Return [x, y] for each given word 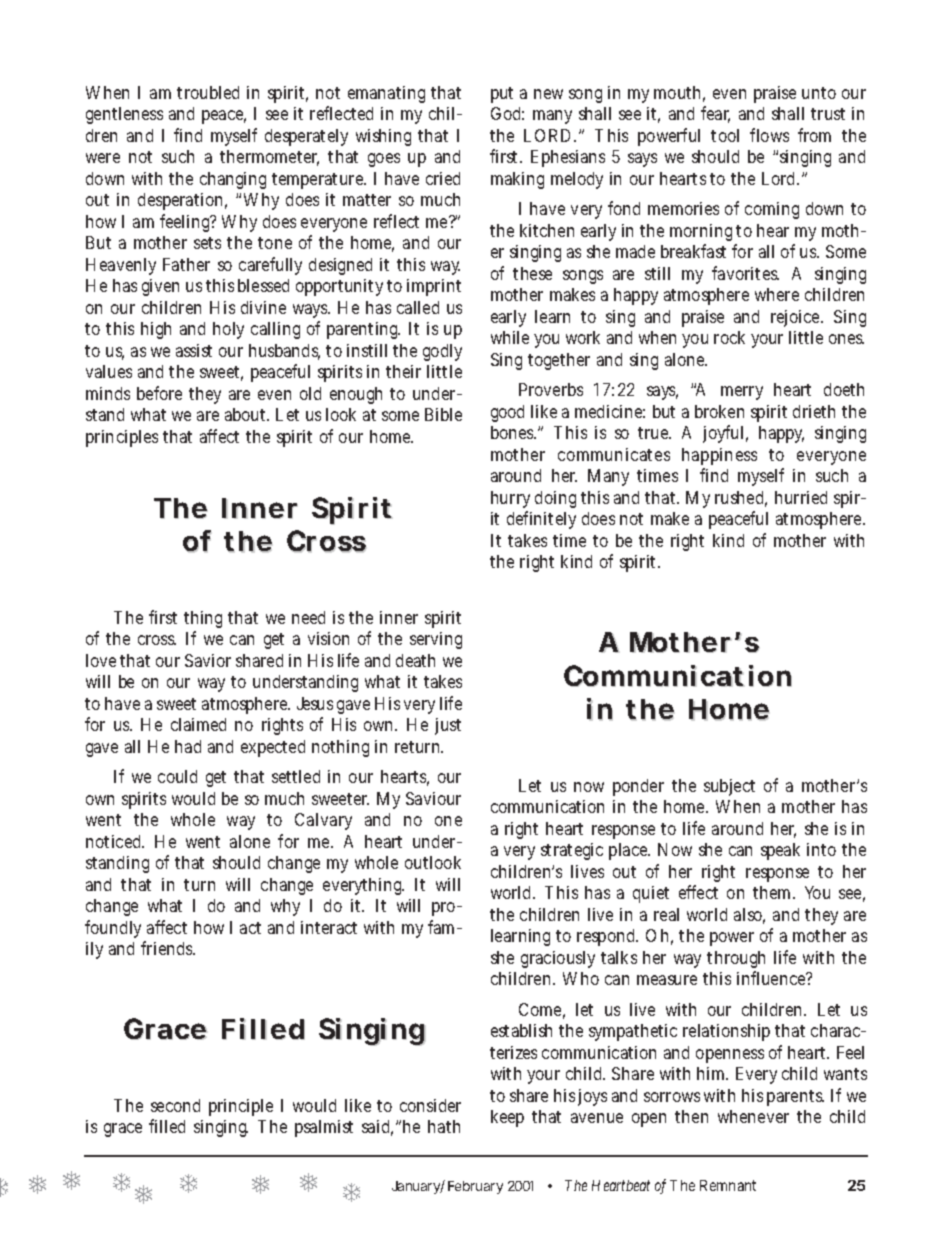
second [175, 1105]
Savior [208, 660]
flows [769, 135]
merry [742, 393]
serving [436, 640]
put [502, 95]
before [159, 393]
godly [442, 352]
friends [168, 948]
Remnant [728, 1185]
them [773, 892]
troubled [208, 92]
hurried [801, 497]
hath [444, 1126]
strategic [572, 851]
